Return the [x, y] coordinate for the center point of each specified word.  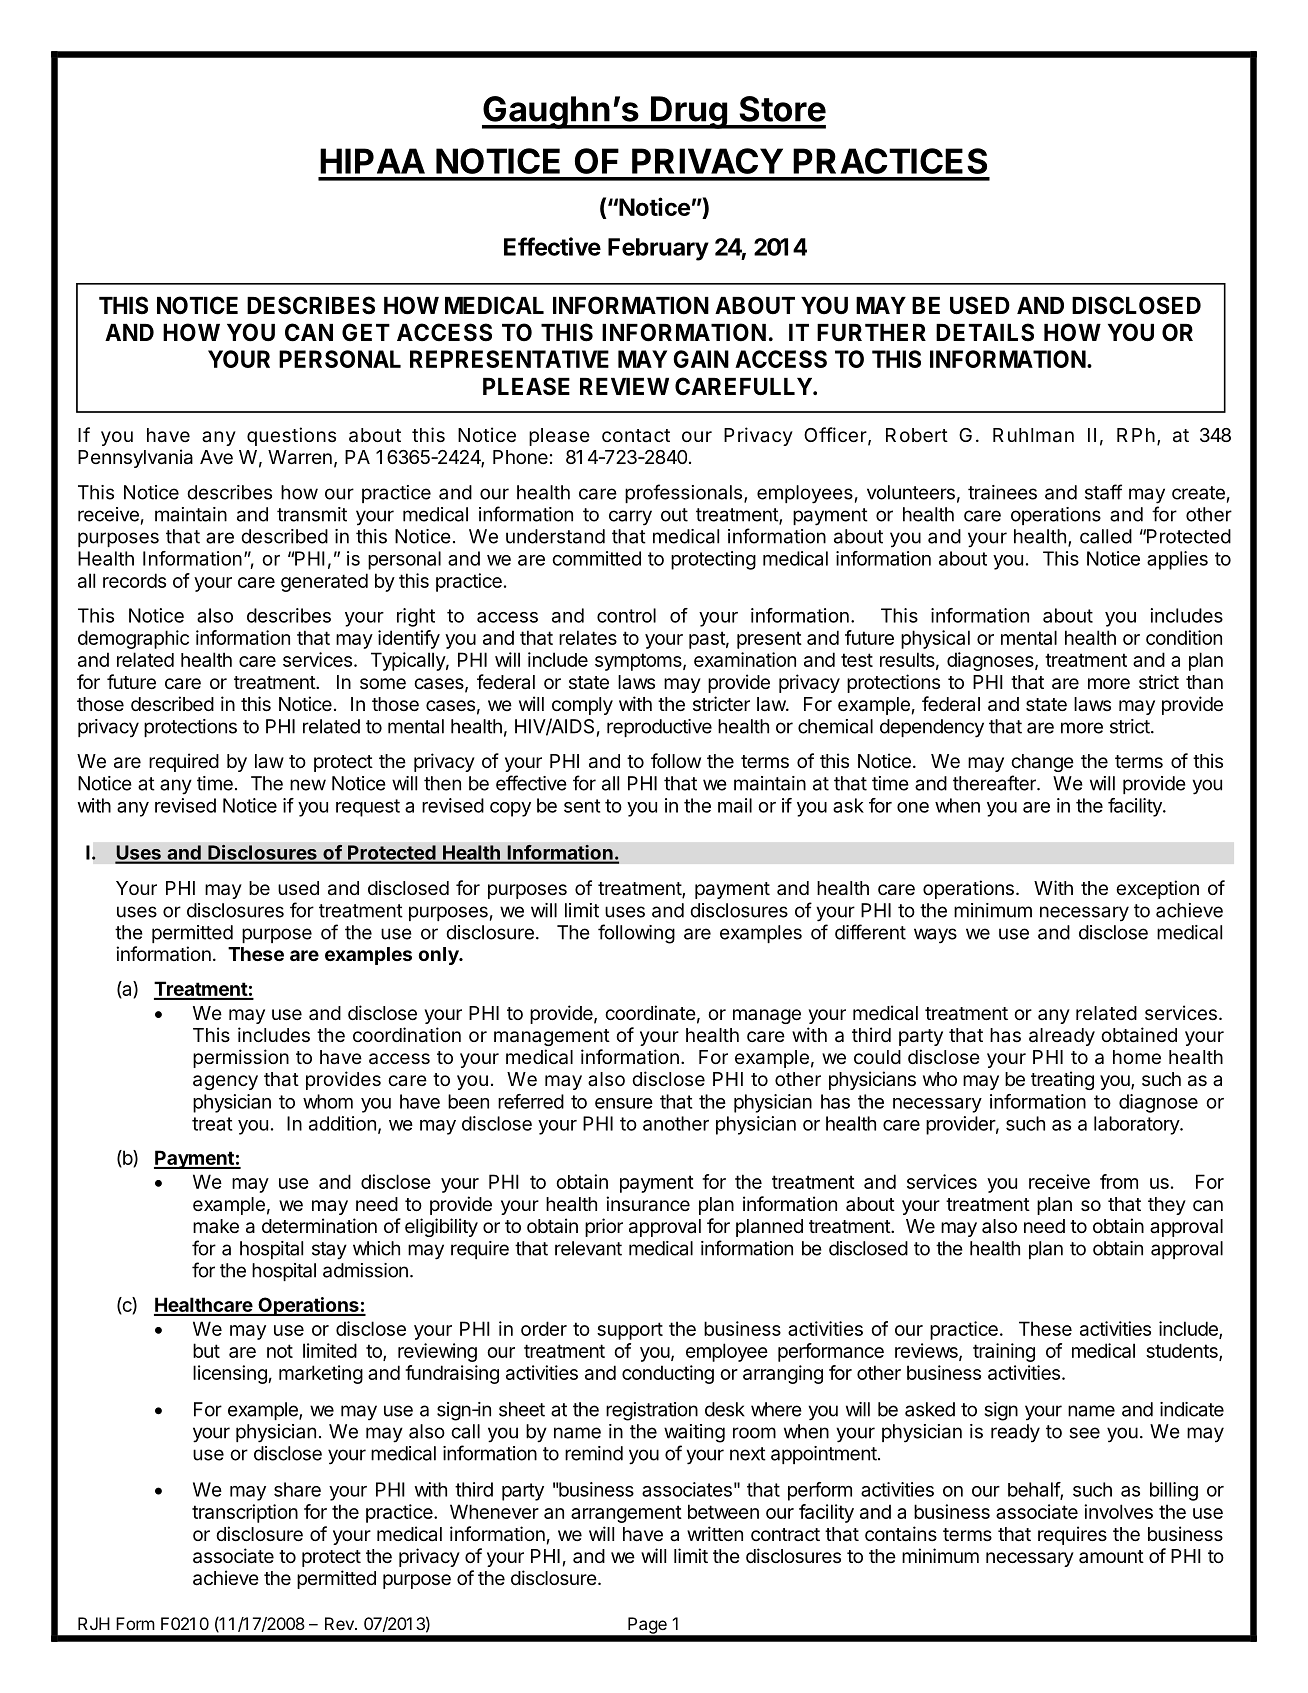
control [626, 615]
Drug [689, 112]
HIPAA [372, 161]
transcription [245, 1513]
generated [324, 582]
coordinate [650, 1012]
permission [241, 1058]
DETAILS [985, 332]
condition [1184, 637]
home [1137, 1057]
